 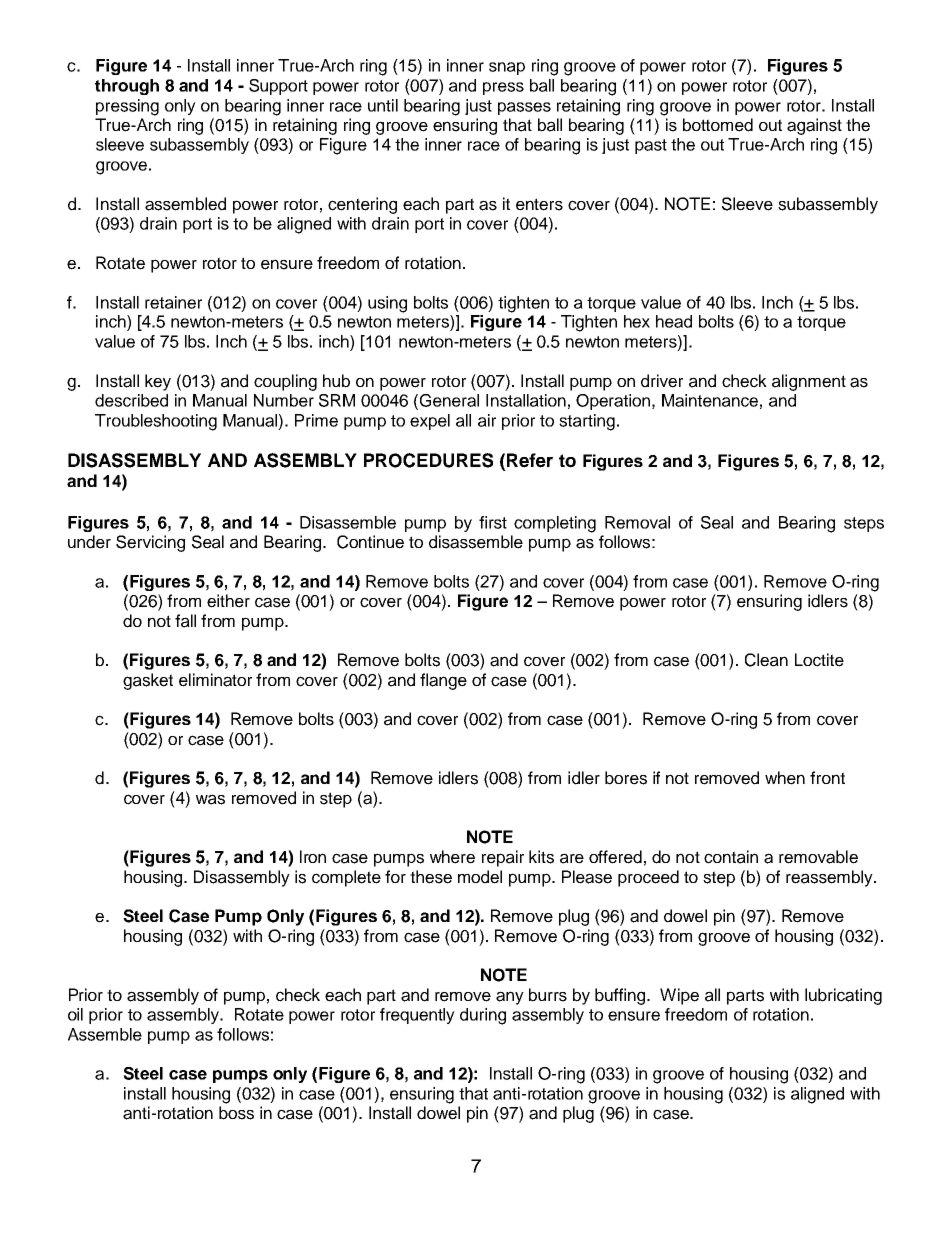 What do you see at coordinates (718, 125) in the screenshot?
I see `bottomed` at bounding box center [718, 125].
